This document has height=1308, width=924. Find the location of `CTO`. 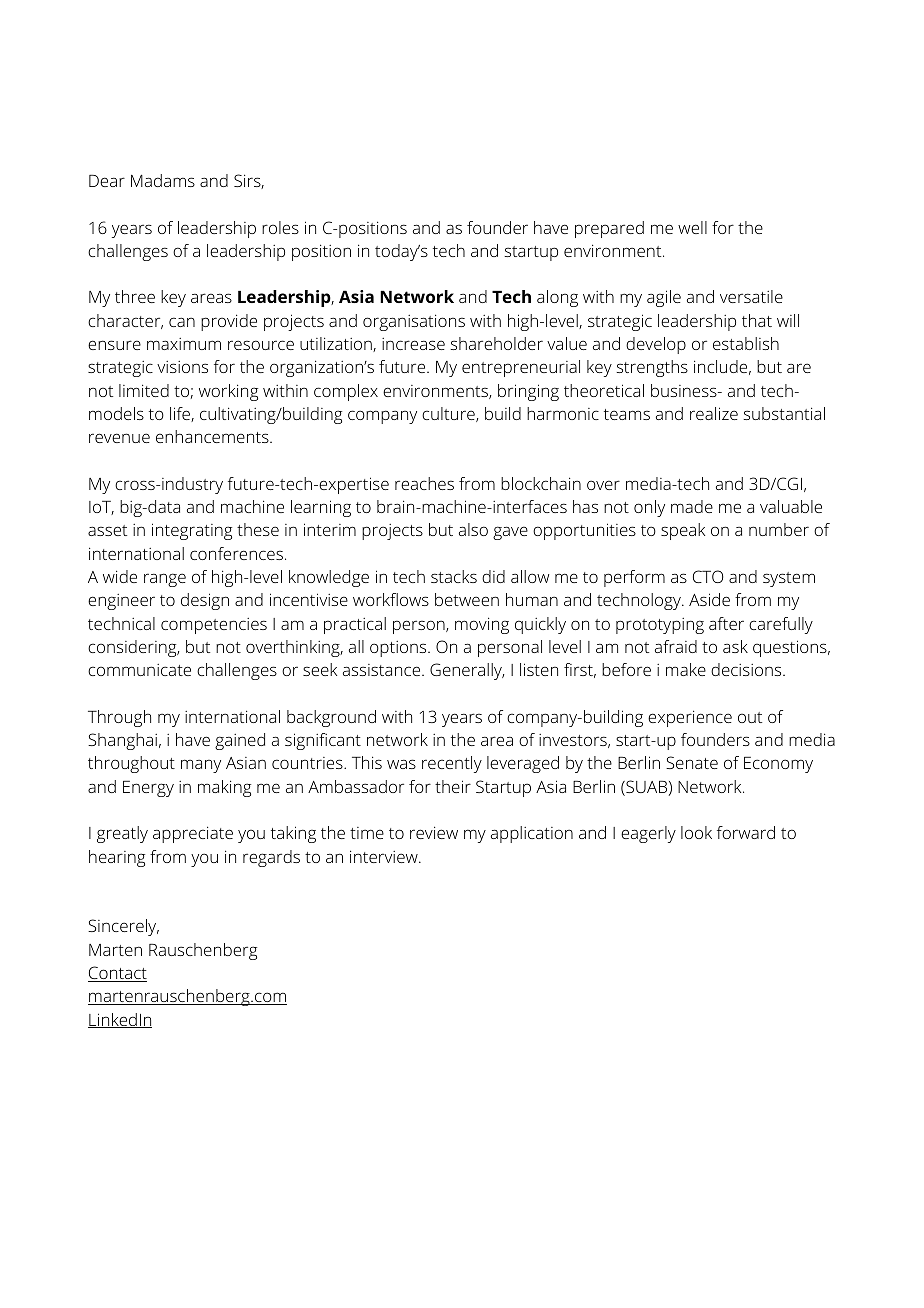

CTO is located at coordinates (708, 576).
